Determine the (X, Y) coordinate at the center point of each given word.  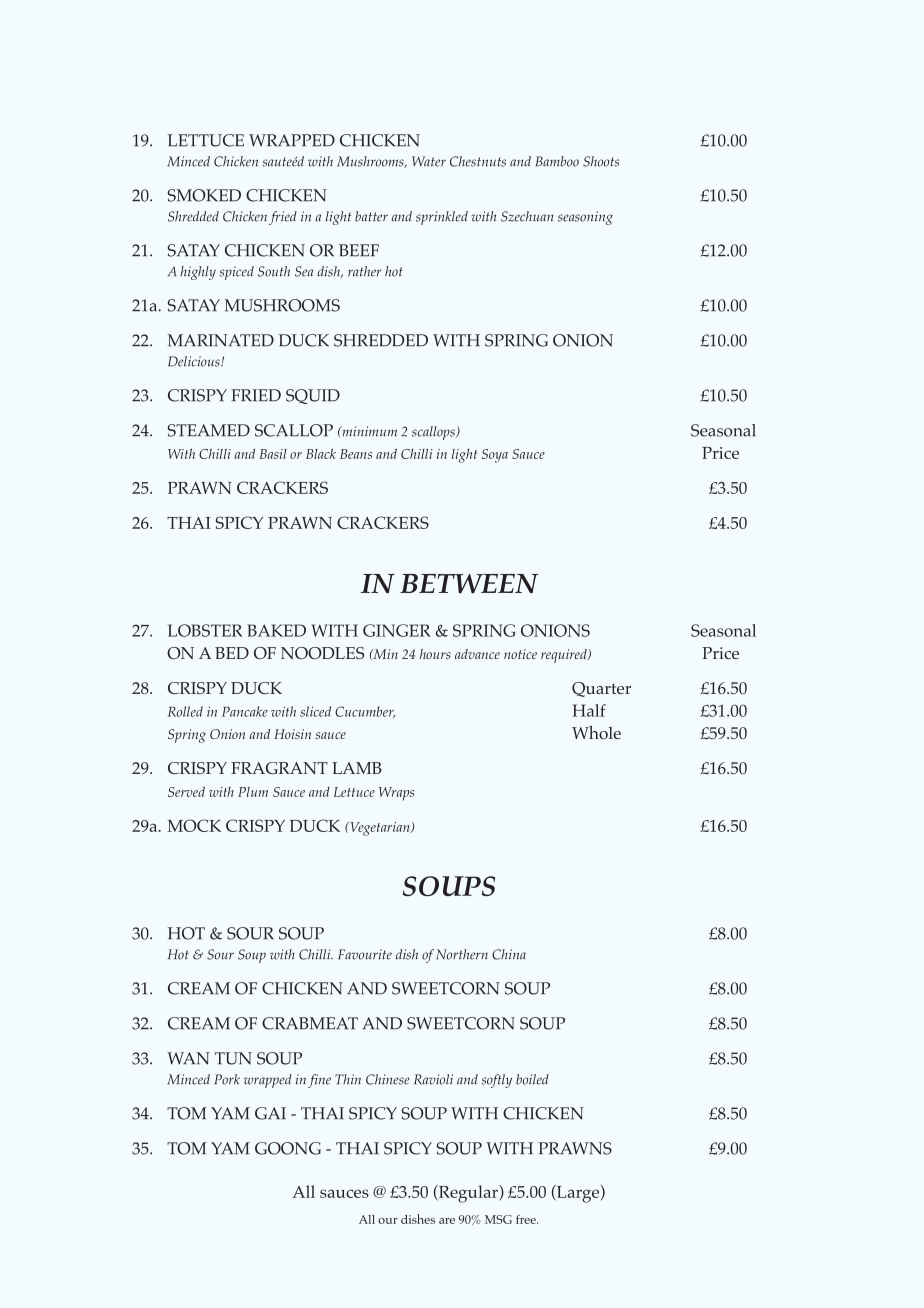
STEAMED (208, 430)
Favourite (365, 954)
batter (371, 216)
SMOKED (204, 195)
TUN (233, 1058)
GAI (270, 1113)
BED (232, 653)
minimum (368, 431)
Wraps (396, 794)
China (509, 954)
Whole (596, 733)
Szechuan (527, 216)
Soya (495, 456)
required (565, 656)
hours (435, 654)
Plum (253, 792)
